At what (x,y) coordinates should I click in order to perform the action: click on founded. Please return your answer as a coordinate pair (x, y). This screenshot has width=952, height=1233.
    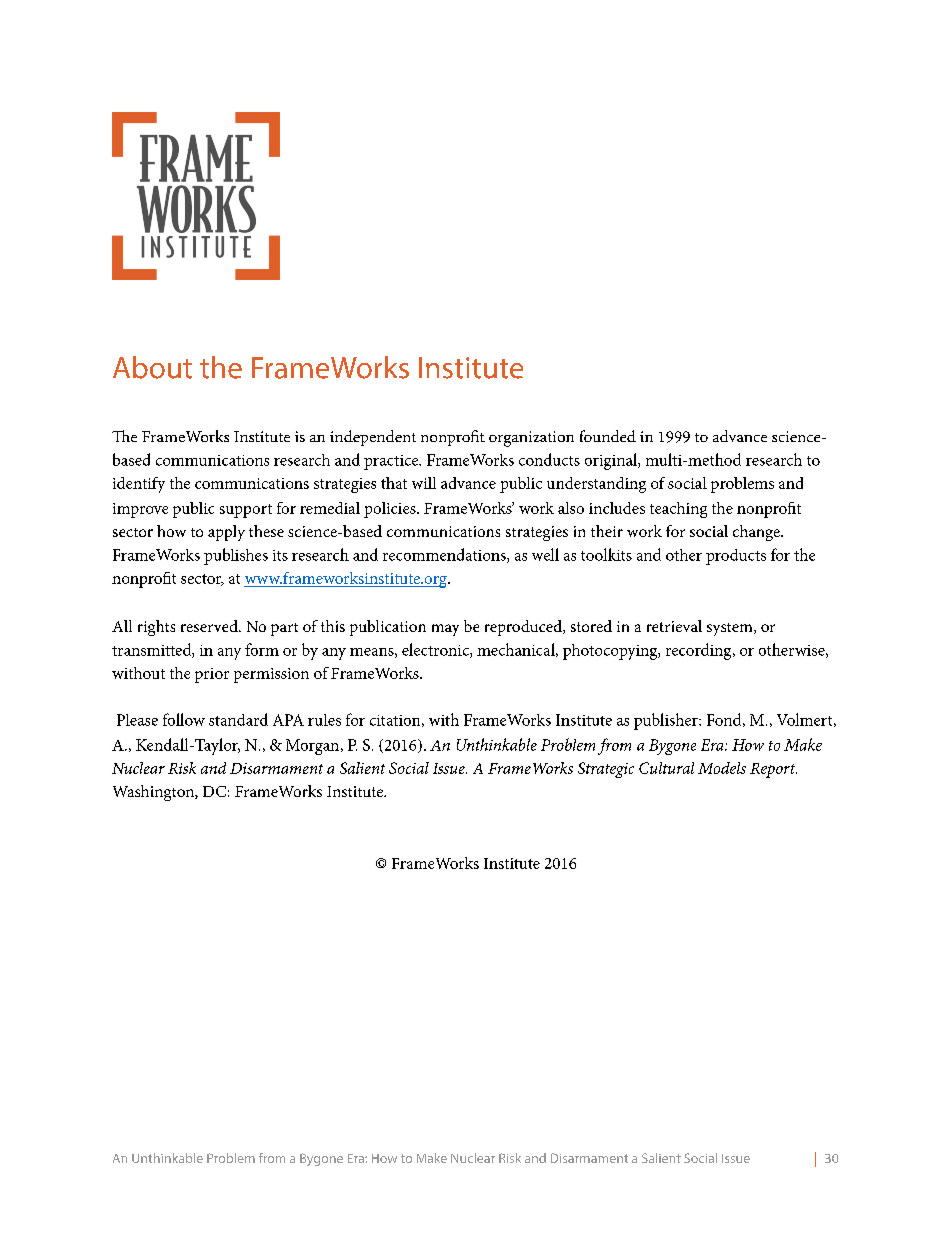
    Looking at the image, I should click on (608, 436).
